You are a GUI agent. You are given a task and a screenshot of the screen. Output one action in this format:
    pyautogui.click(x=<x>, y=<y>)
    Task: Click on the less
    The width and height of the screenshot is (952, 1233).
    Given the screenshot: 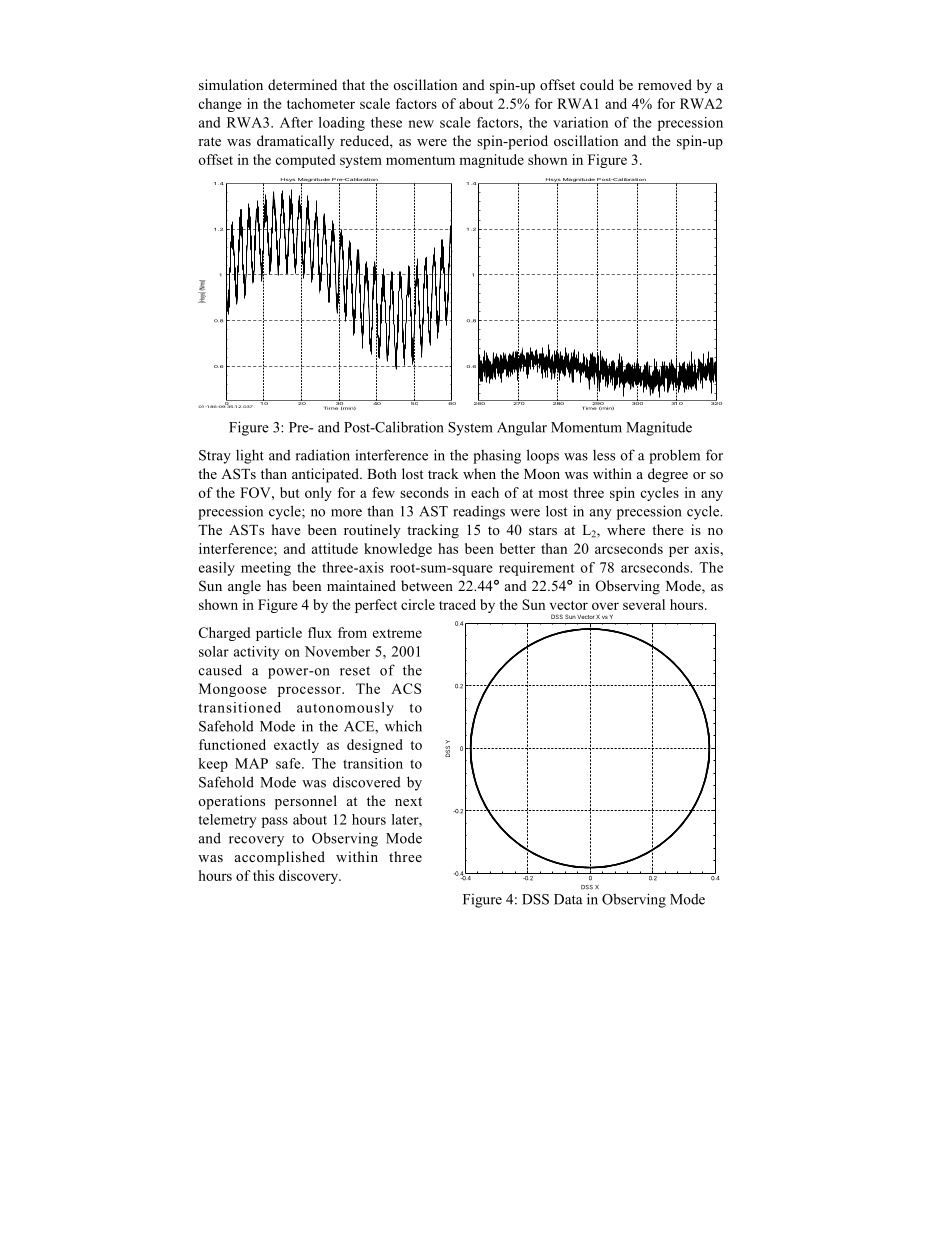 What is the action you would take?
    pyautogui.click(x=604, y=455)
